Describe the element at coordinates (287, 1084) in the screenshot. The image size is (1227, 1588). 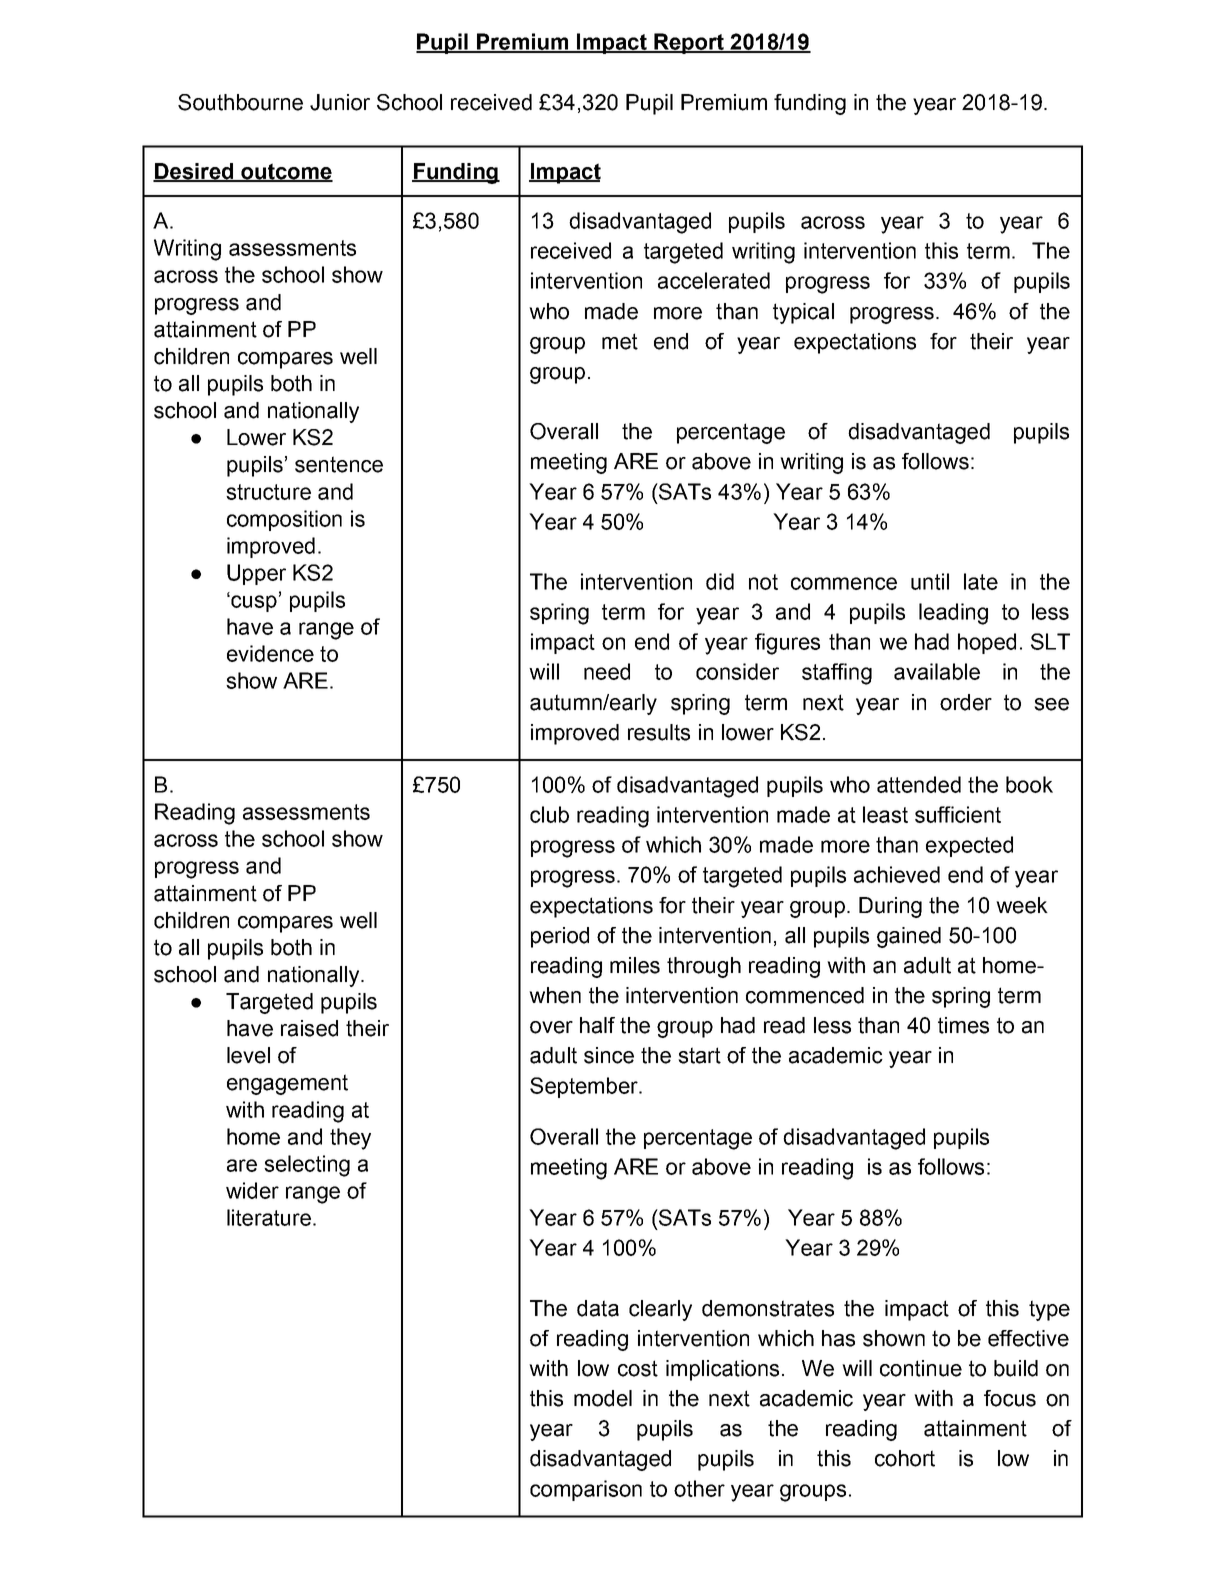
I see `engagement` at that location.
